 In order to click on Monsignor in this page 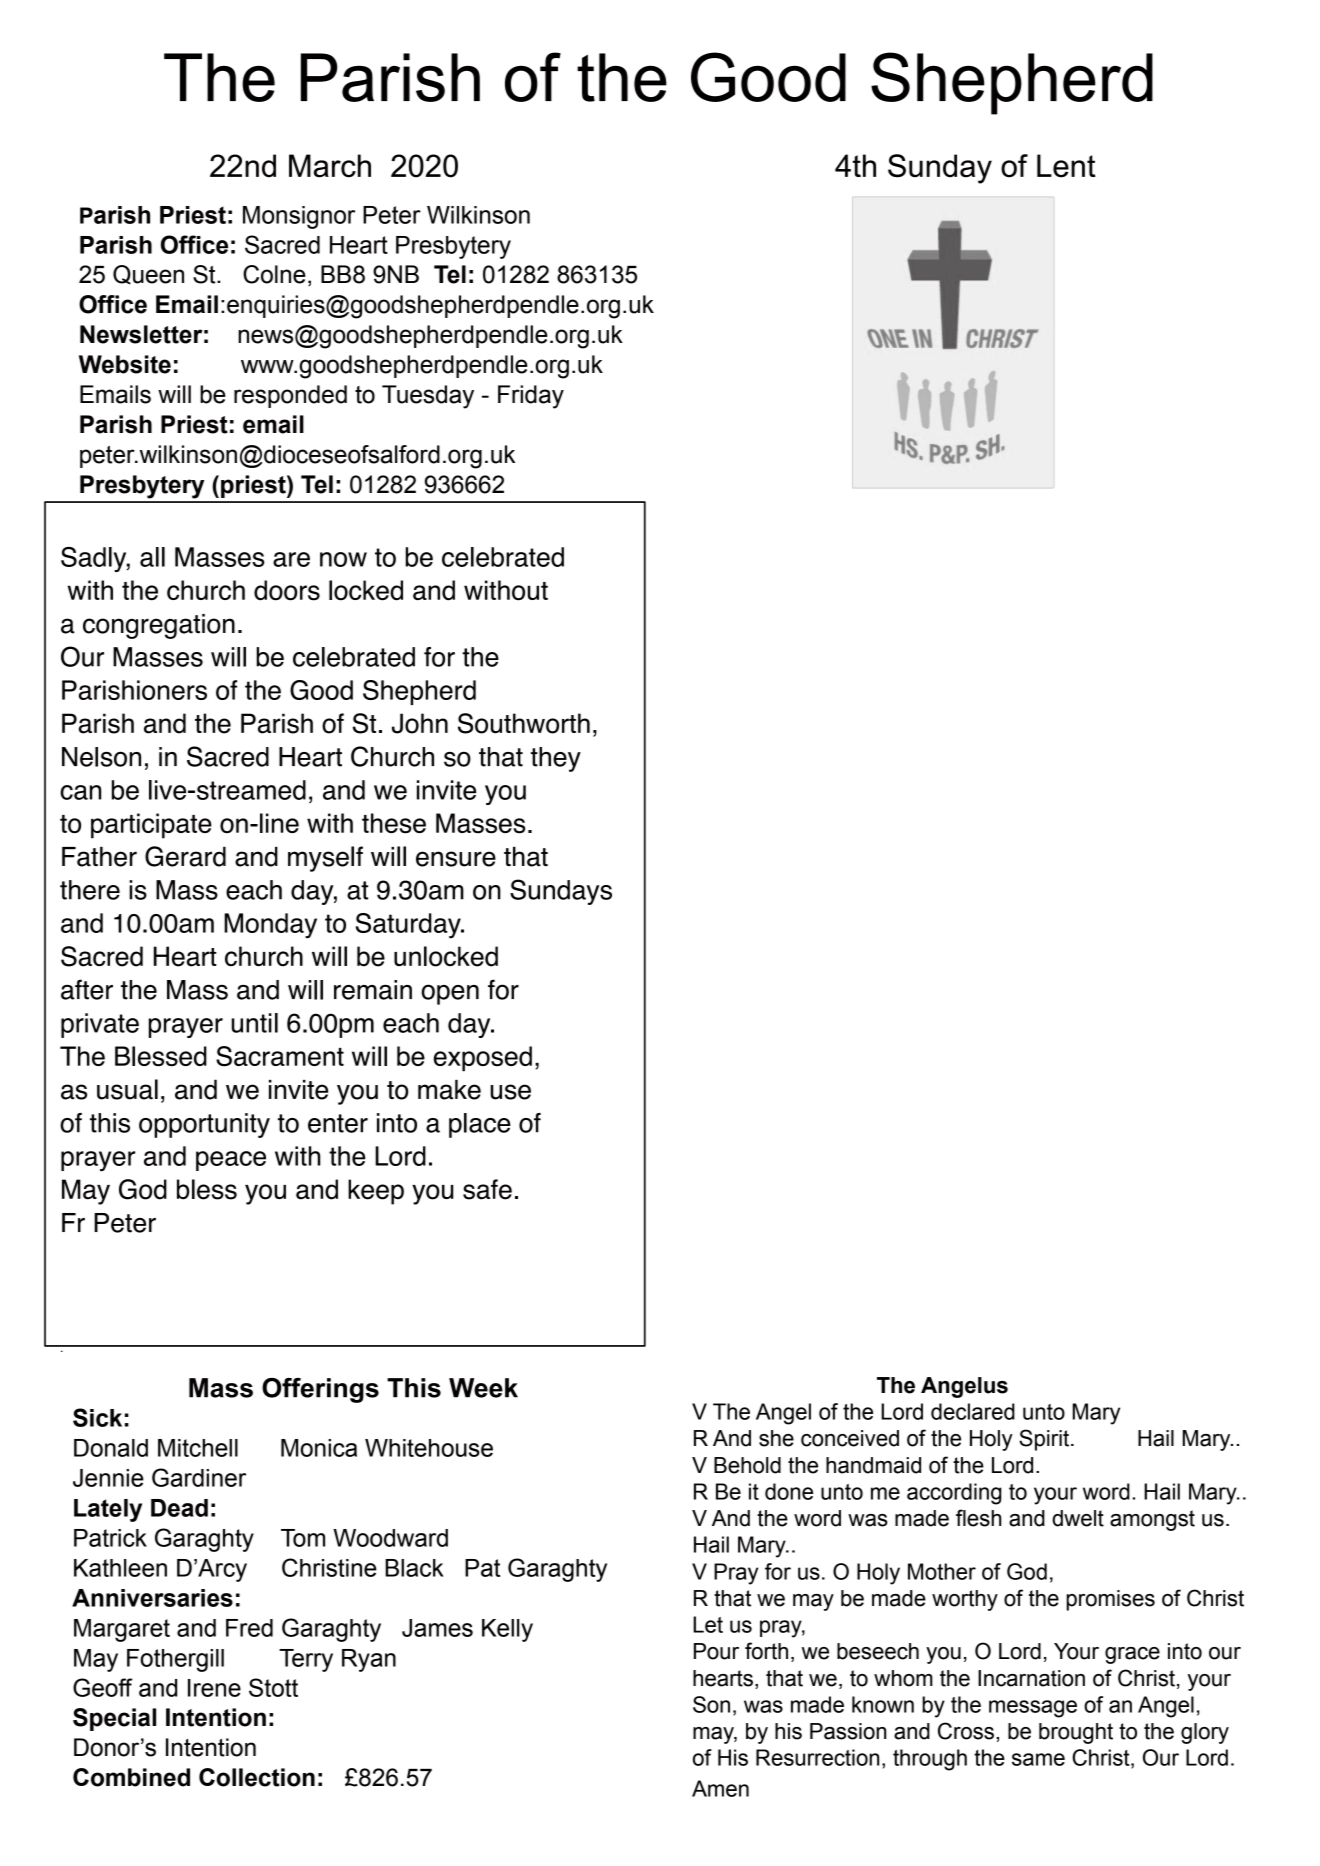, I will do `click(299, 217)`.
